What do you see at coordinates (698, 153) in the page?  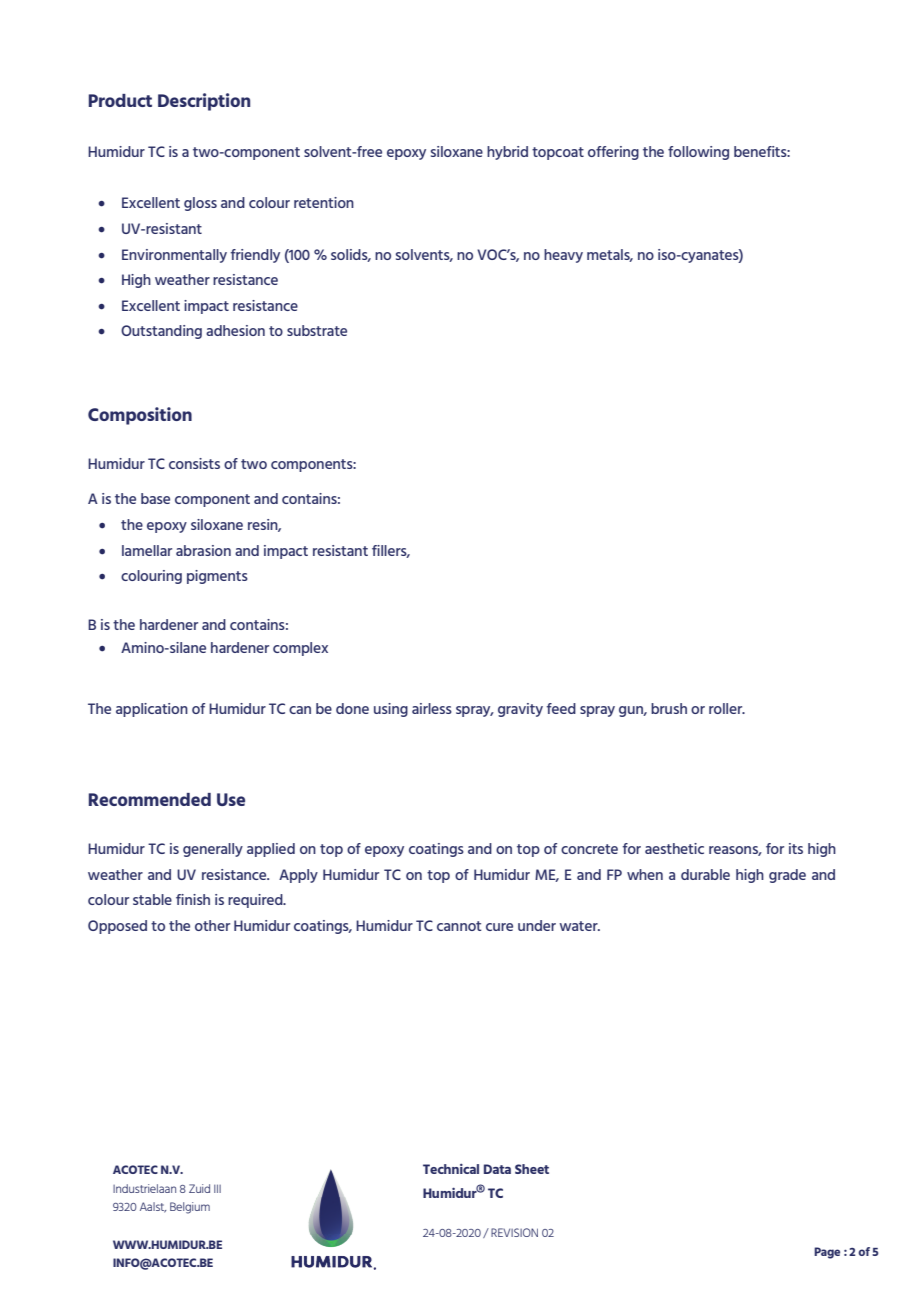 I see `following` at bounding box center [698, 153].
